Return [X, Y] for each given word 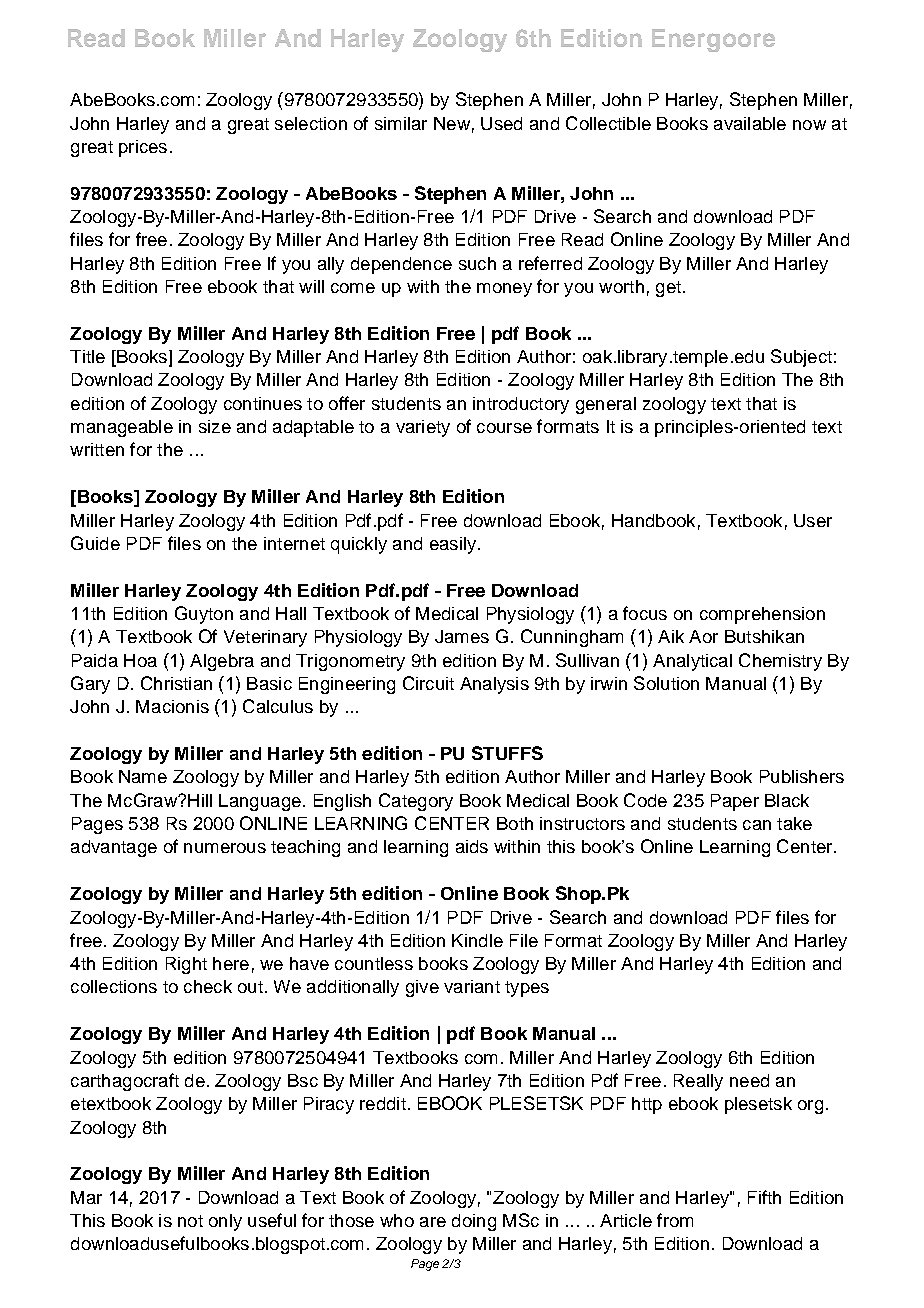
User [813, 520]
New [452, 123]
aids [472, 846]
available [750, 123]
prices [143, 148]
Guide [95, 543]
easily [453, 545]
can [757, 825]
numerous [225, 848]
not [190, 1221]
